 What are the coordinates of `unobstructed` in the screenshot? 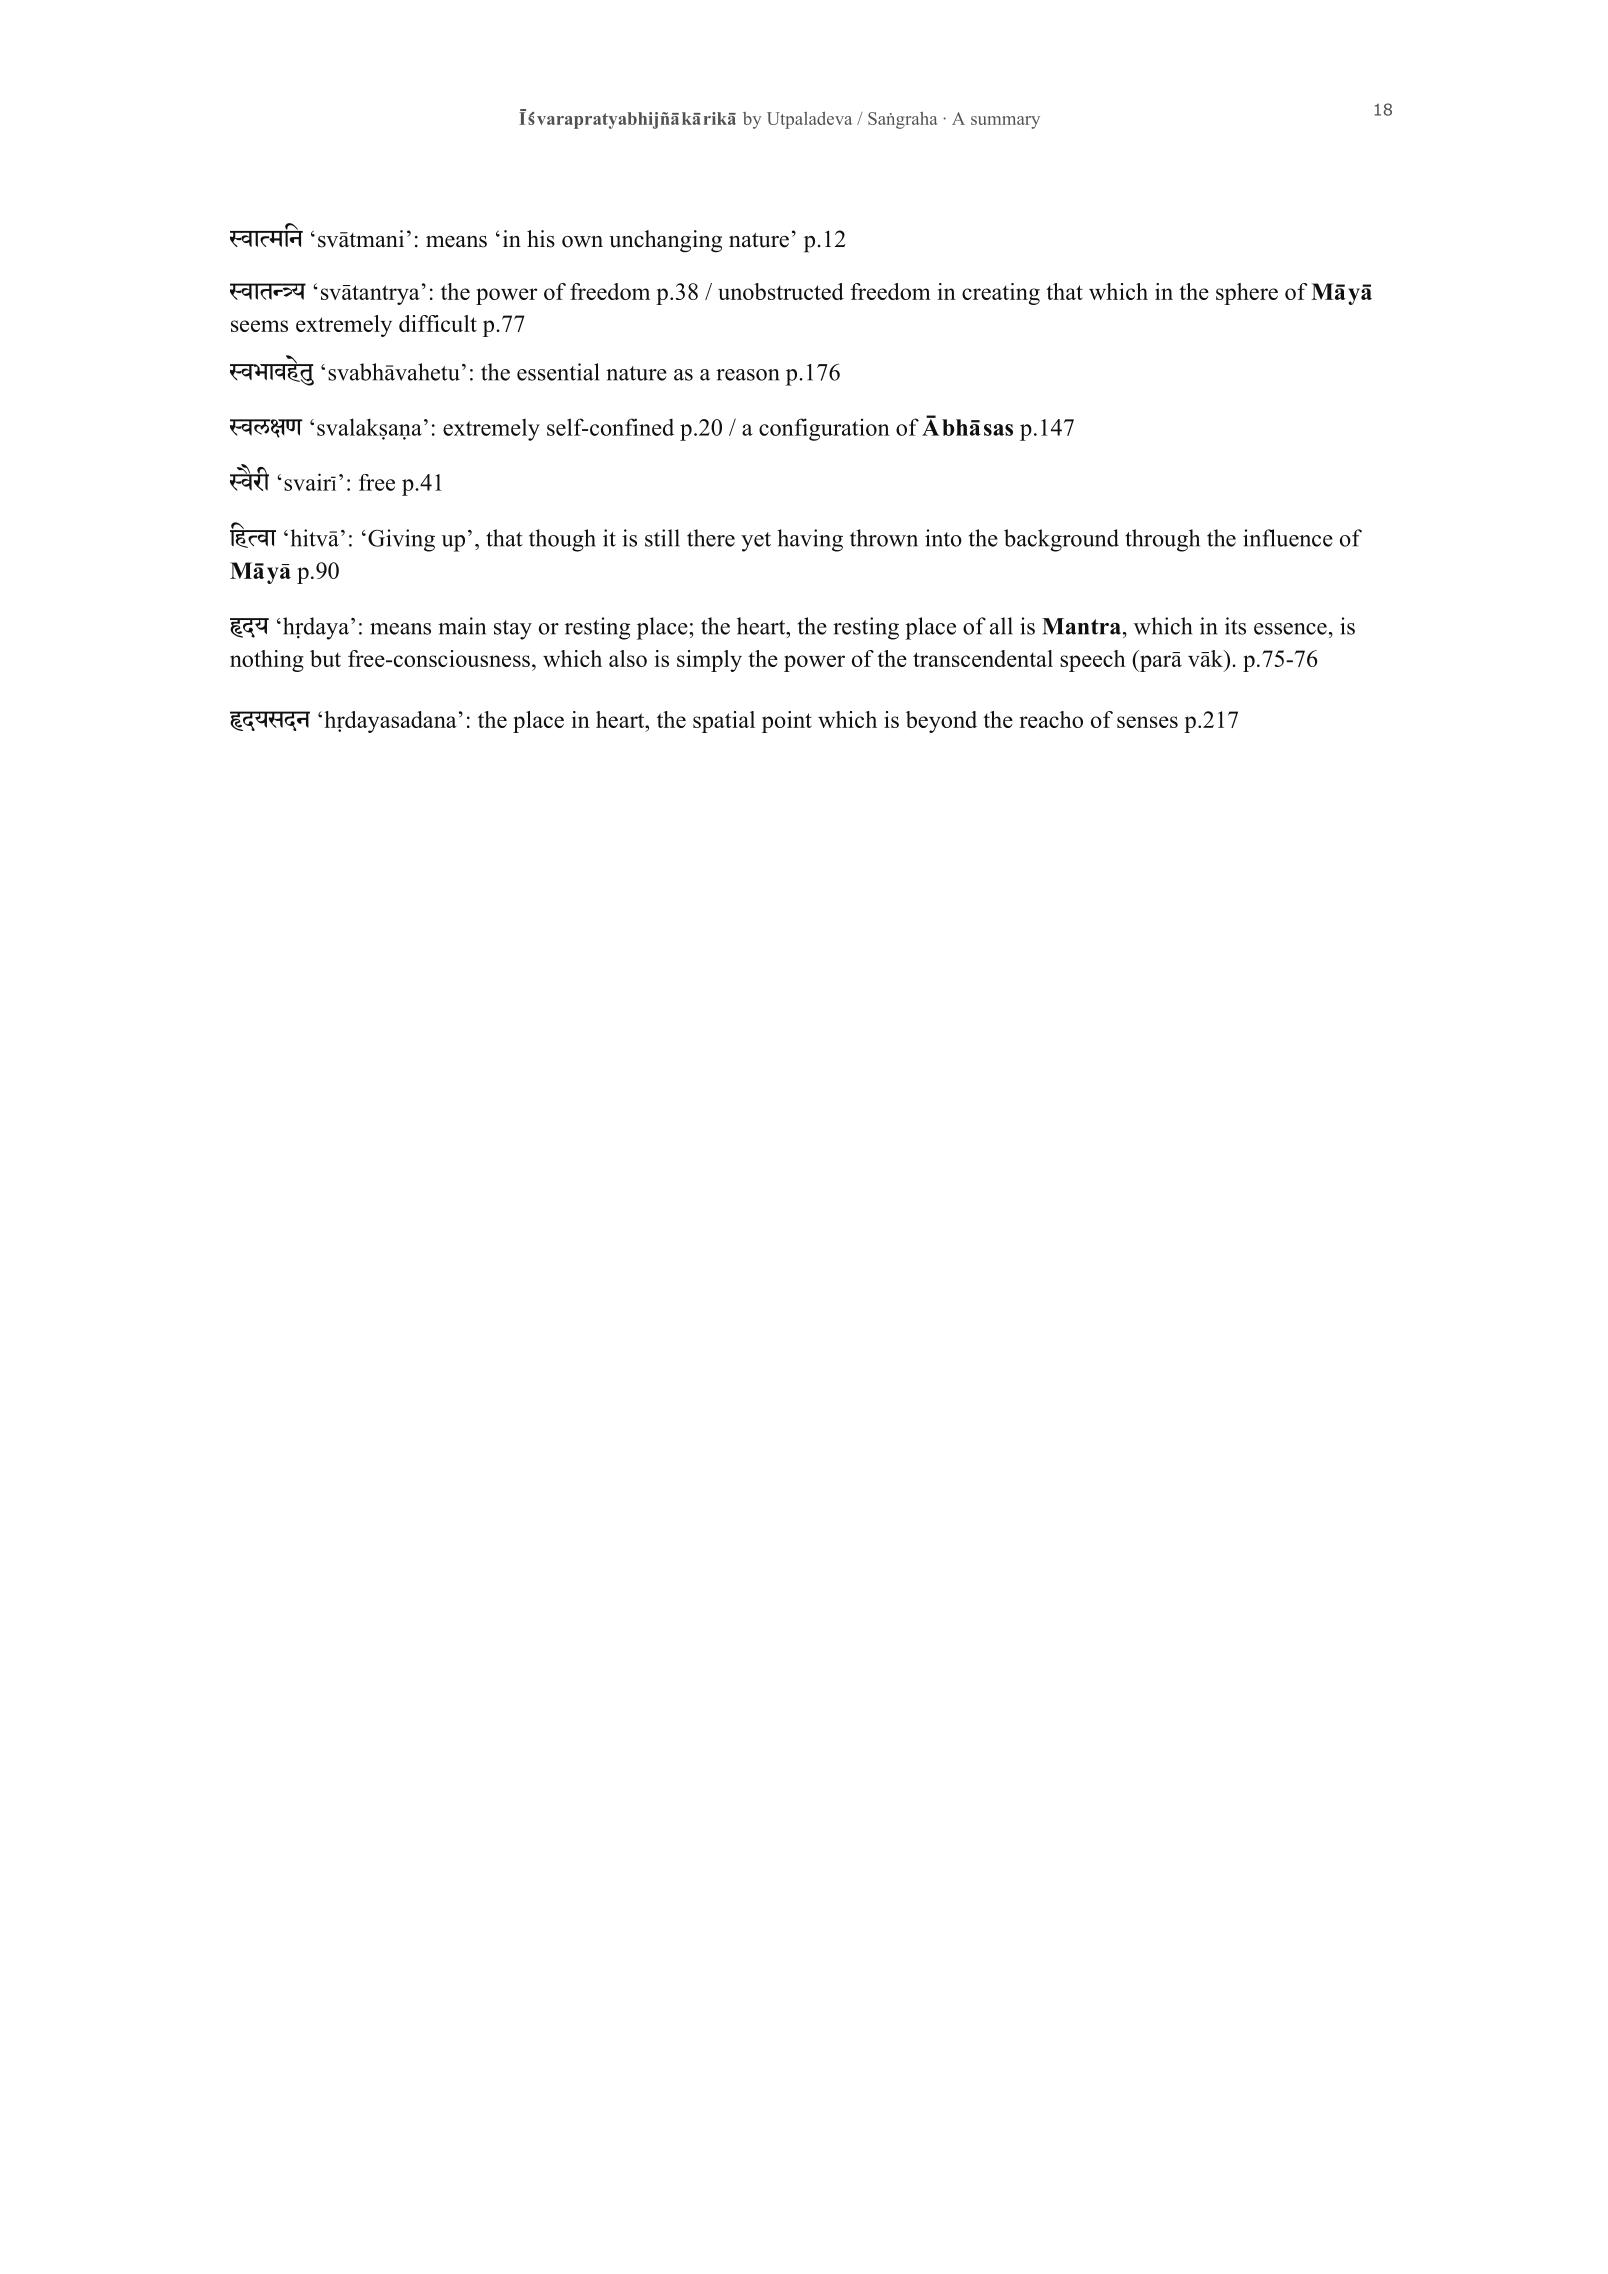 It's located at (781, 291).
